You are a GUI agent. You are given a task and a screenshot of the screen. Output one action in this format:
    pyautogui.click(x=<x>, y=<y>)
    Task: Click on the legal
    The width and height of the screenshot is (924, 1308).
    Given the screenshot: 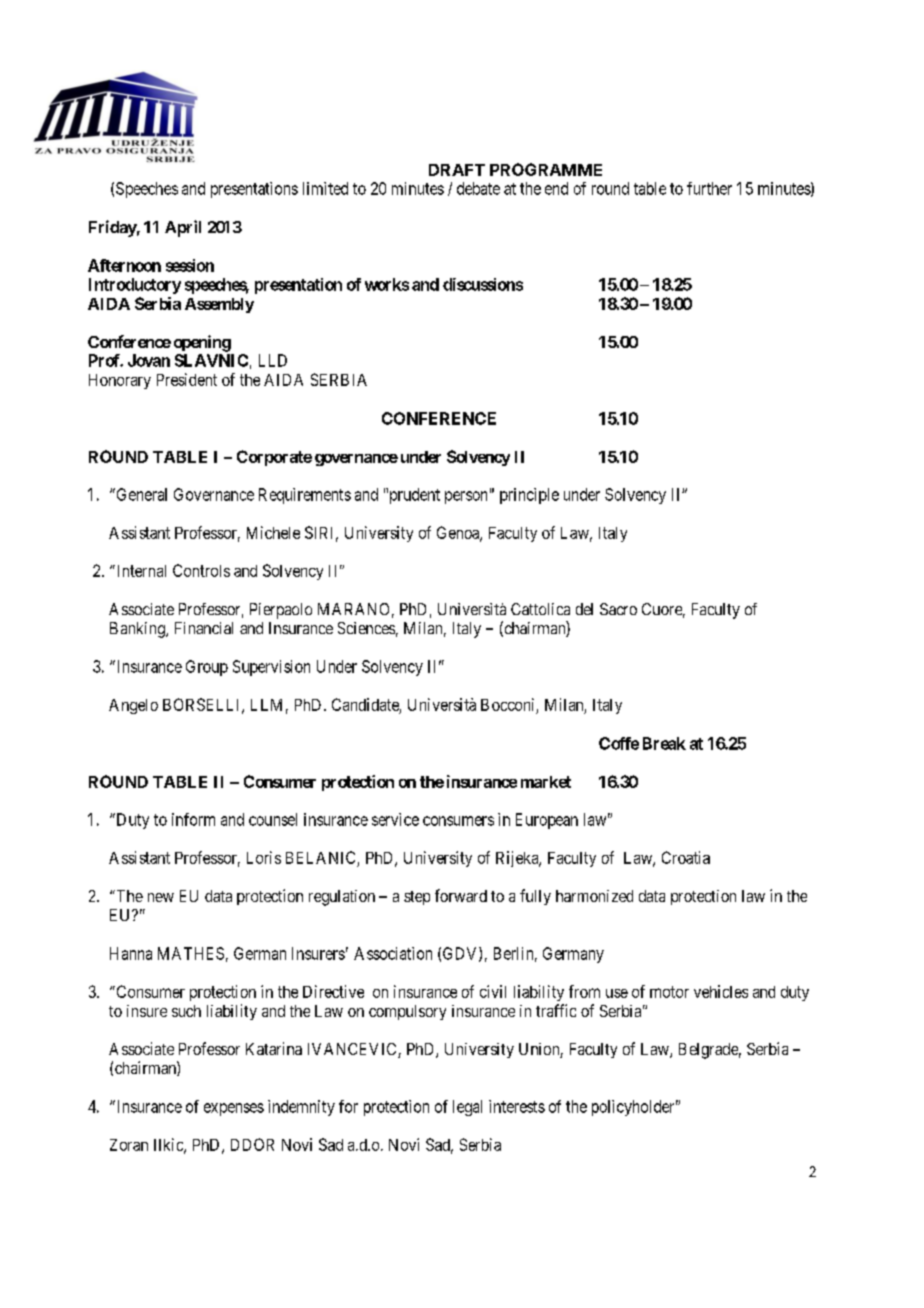 What is the action you would take?
    pyautogui.click(x=467, y=1108)
